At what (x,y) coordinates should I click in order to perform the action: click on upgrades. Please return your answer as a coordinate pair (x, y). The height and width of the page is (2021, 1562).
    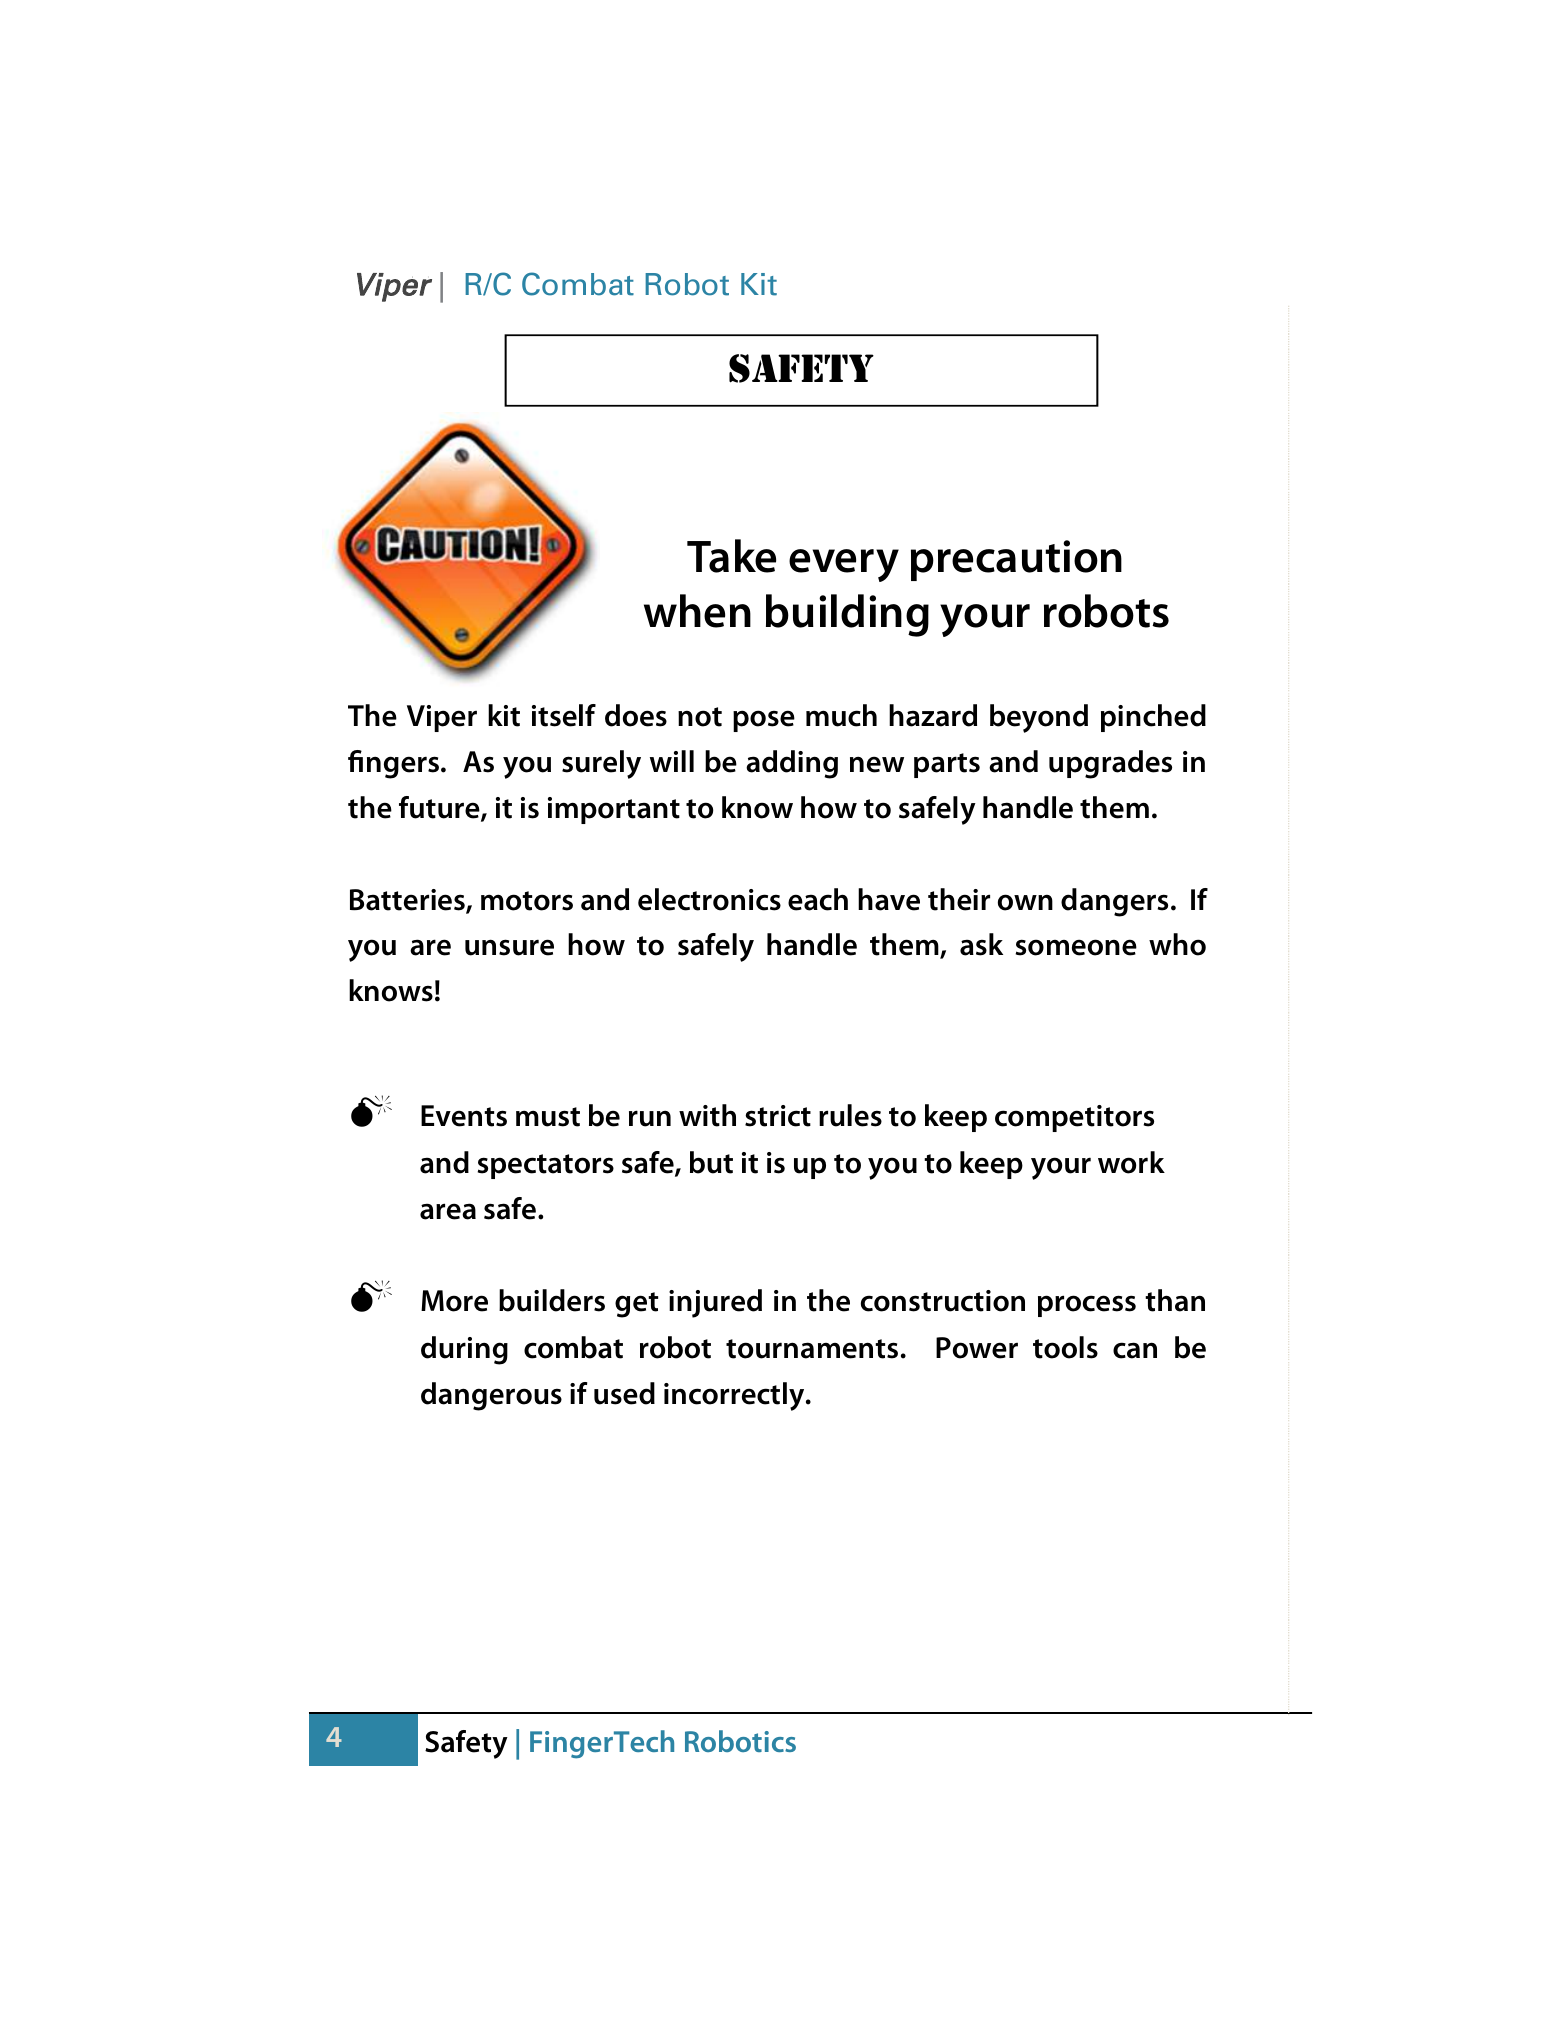
    Looking at the image, I should click on (1110, 764).
